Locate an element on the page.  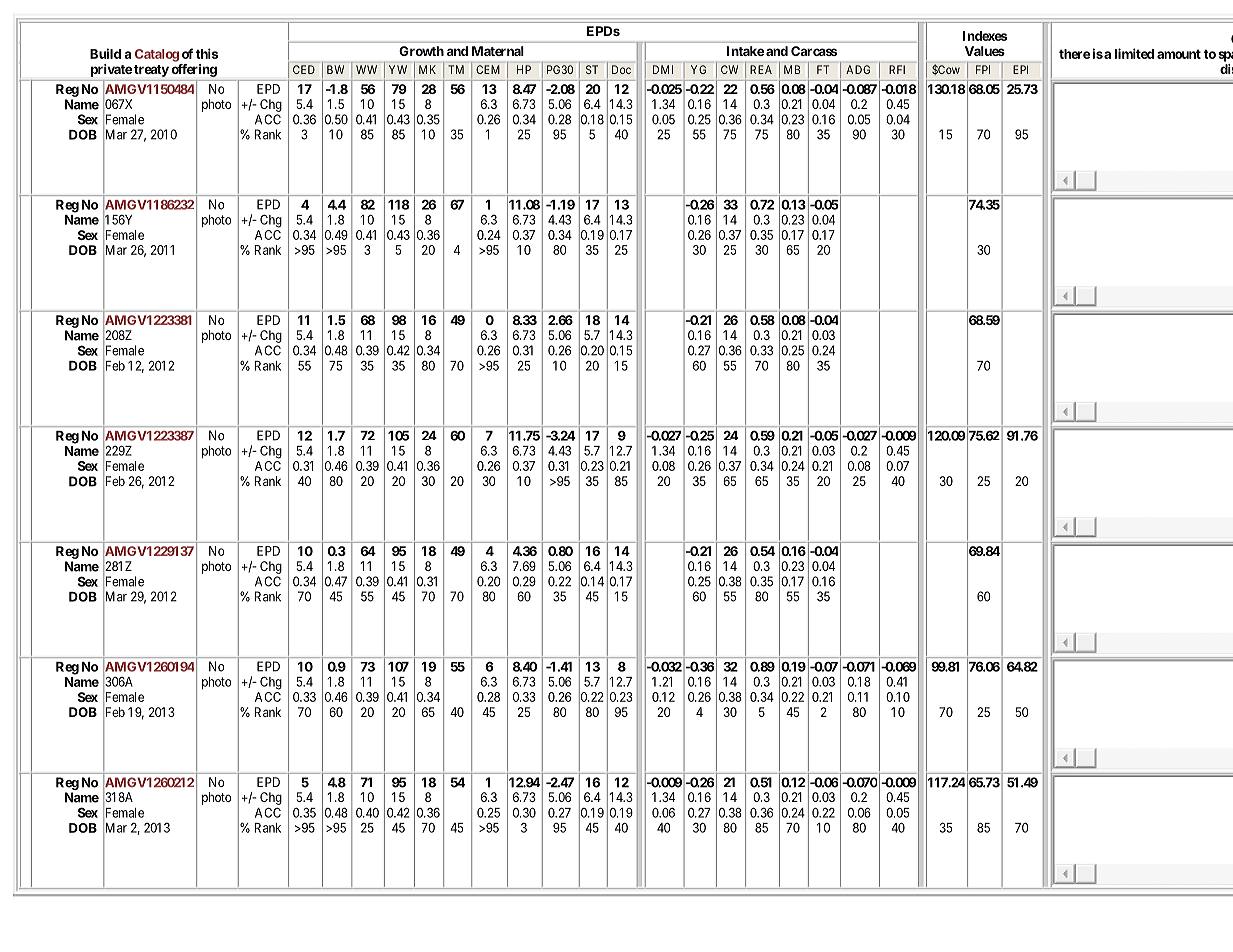
Values is located at coordinates (985, 51).
